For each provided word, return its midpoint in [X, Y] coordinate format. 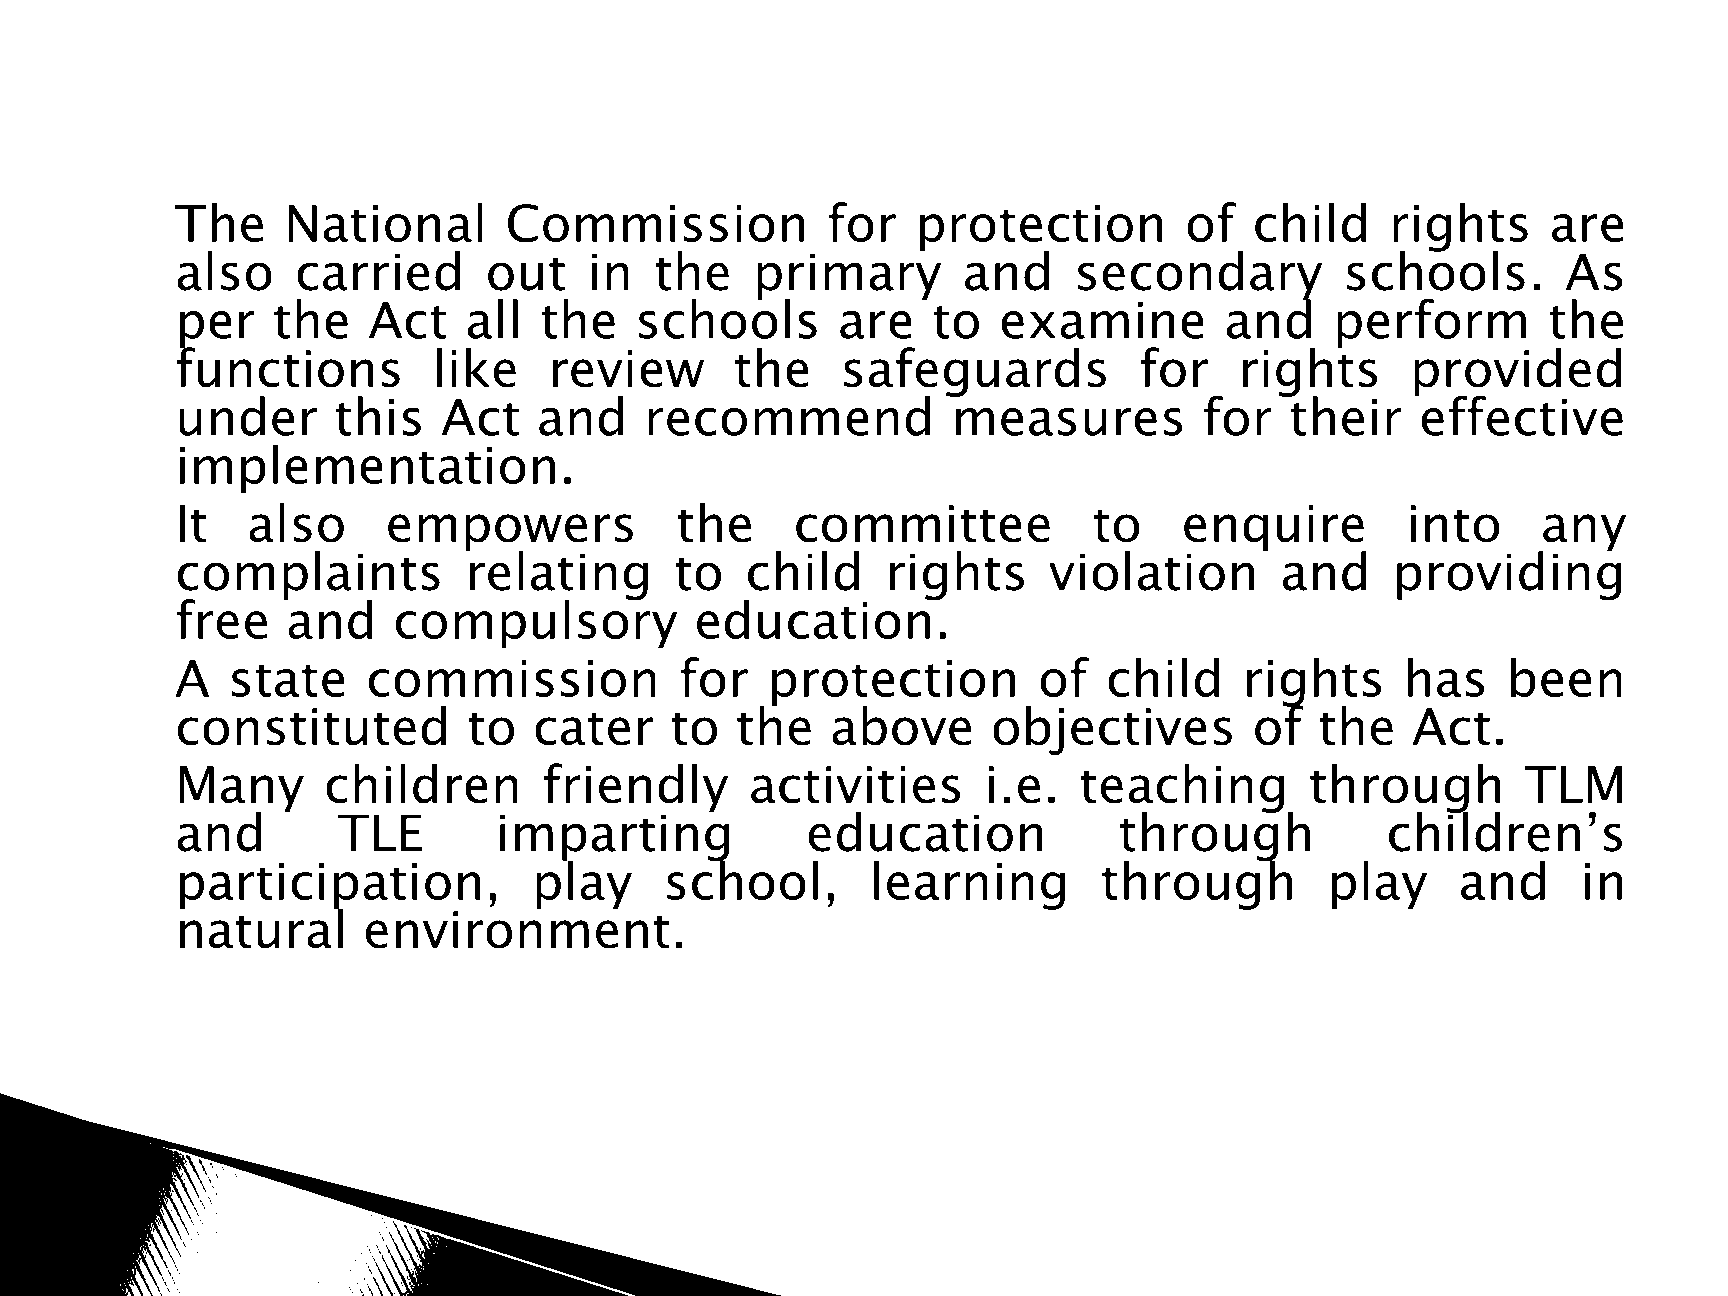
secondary [1200, 276]
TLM [1573, 784]
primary [849, 276]
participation [330, 887]
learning [969, 885]
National [385, 222]
